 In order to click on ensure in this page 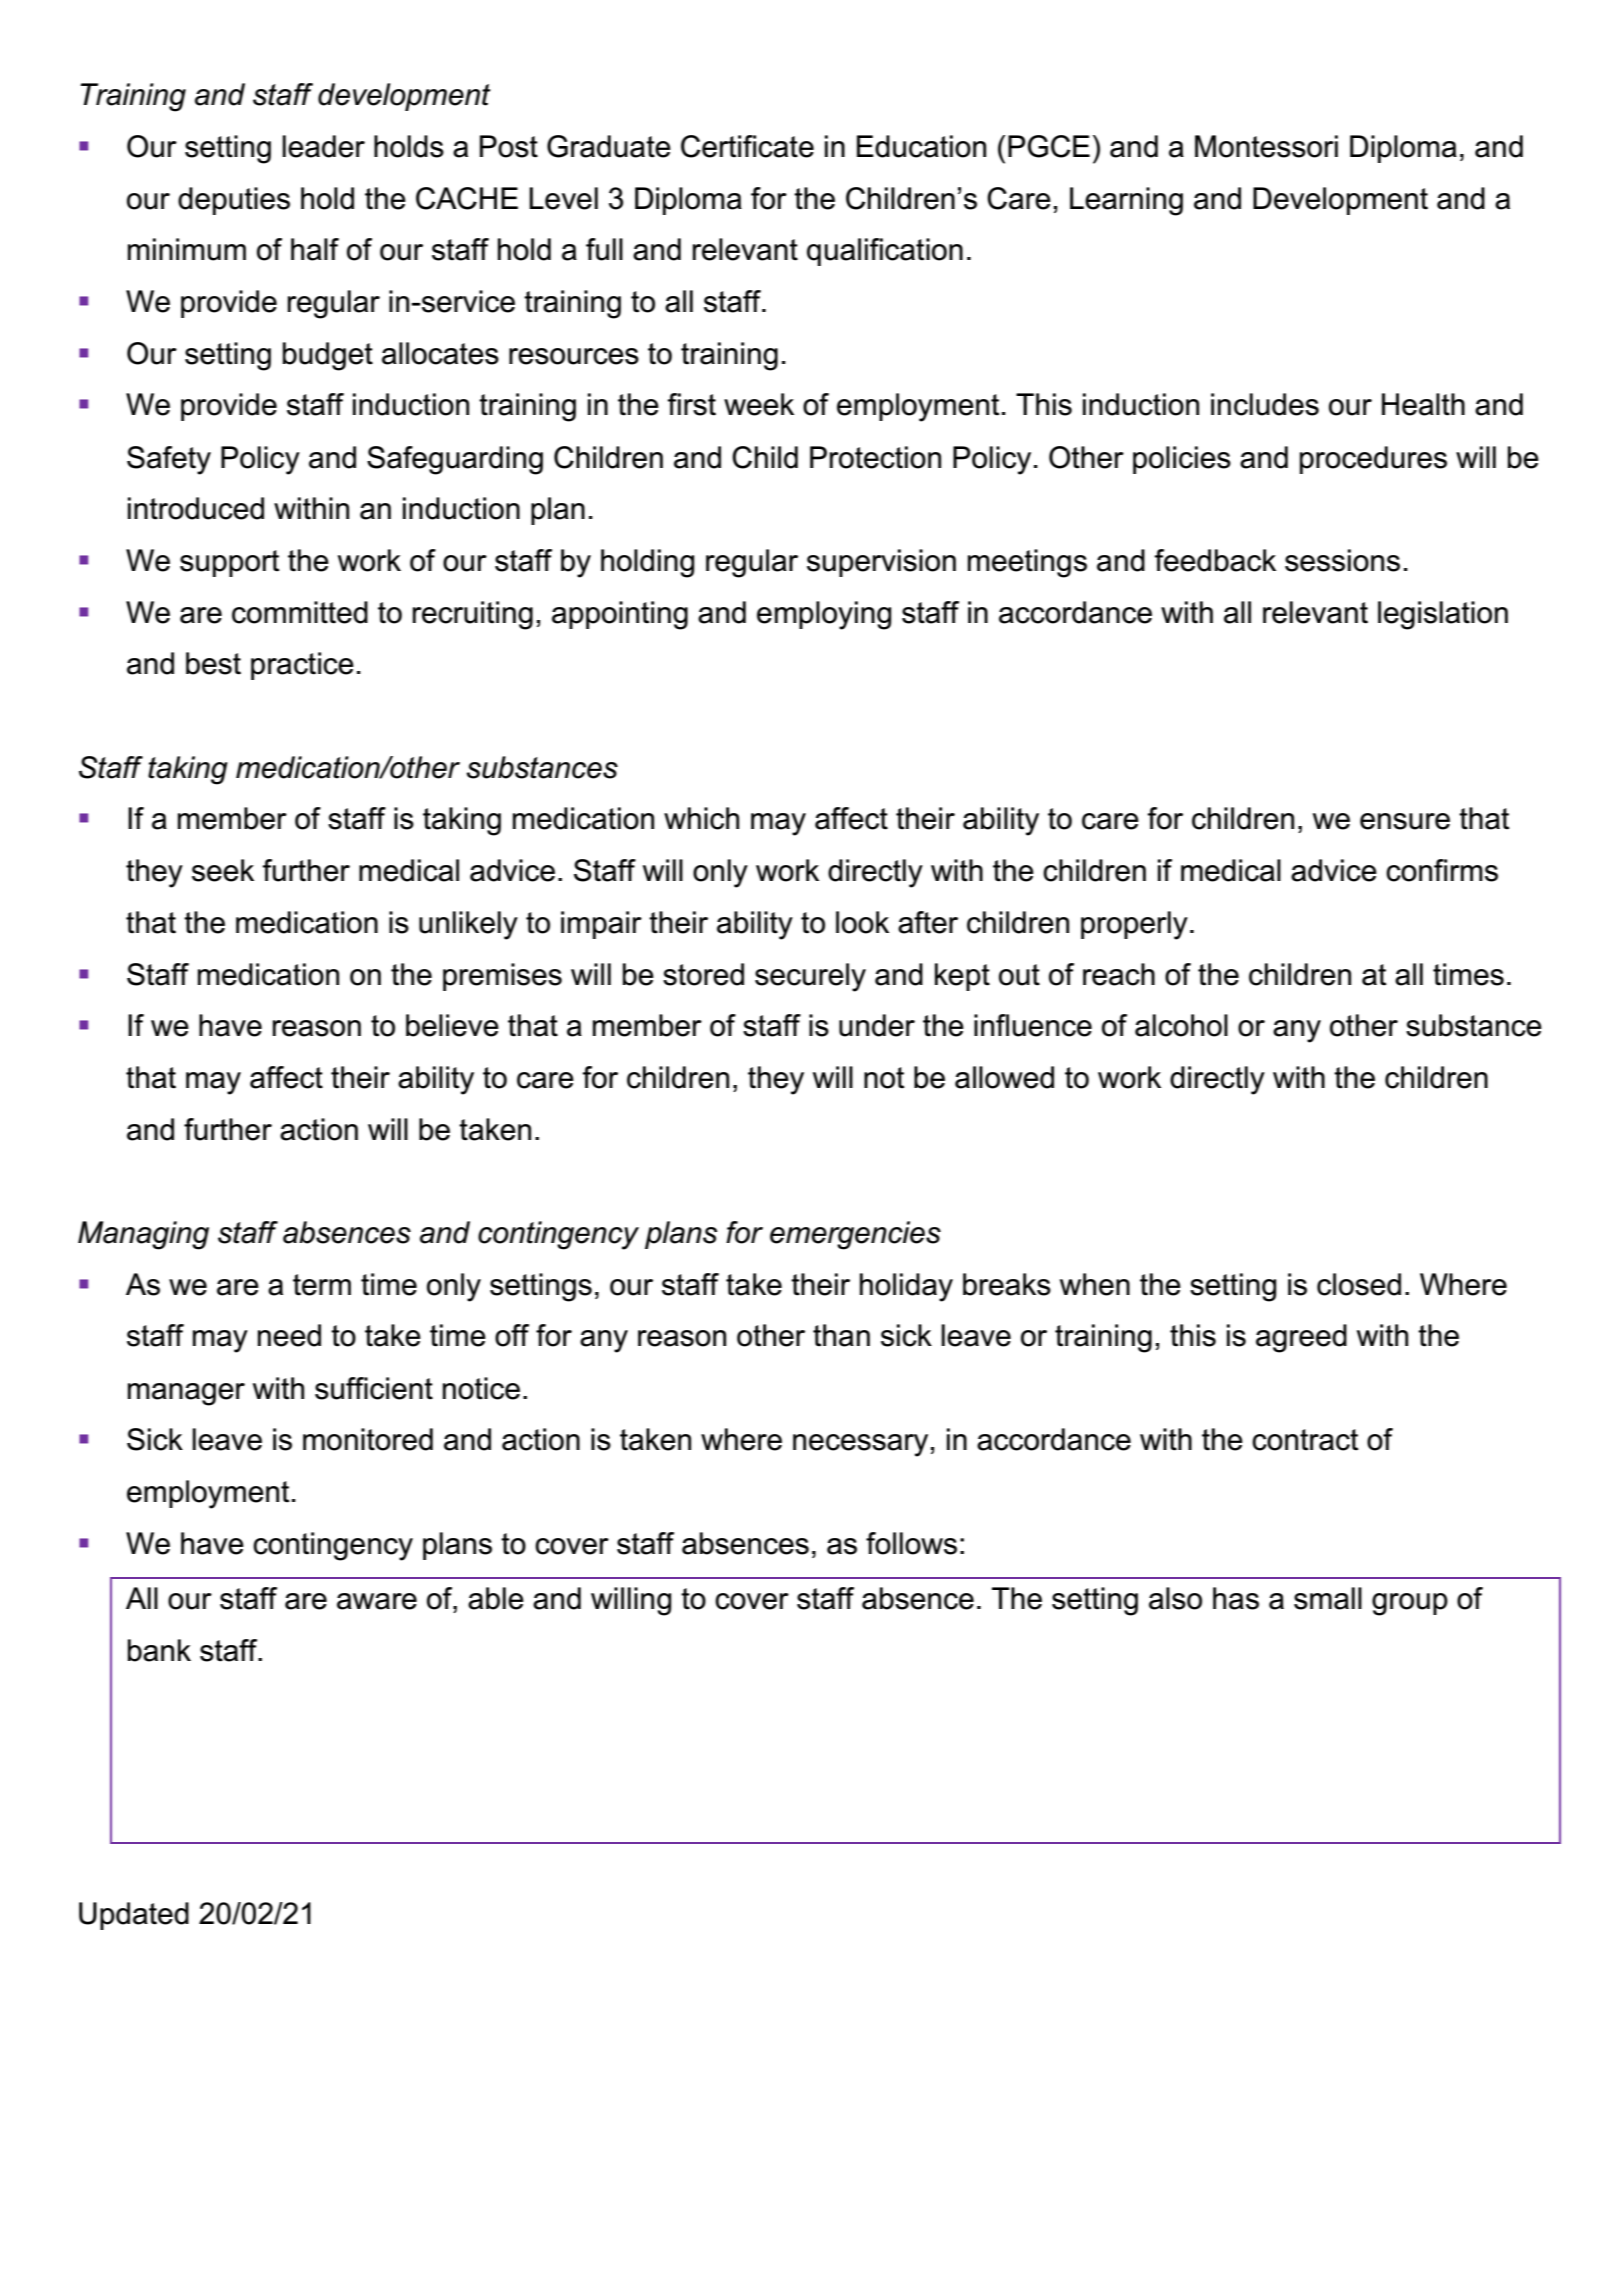, I will do `click(1405, 821)`.
